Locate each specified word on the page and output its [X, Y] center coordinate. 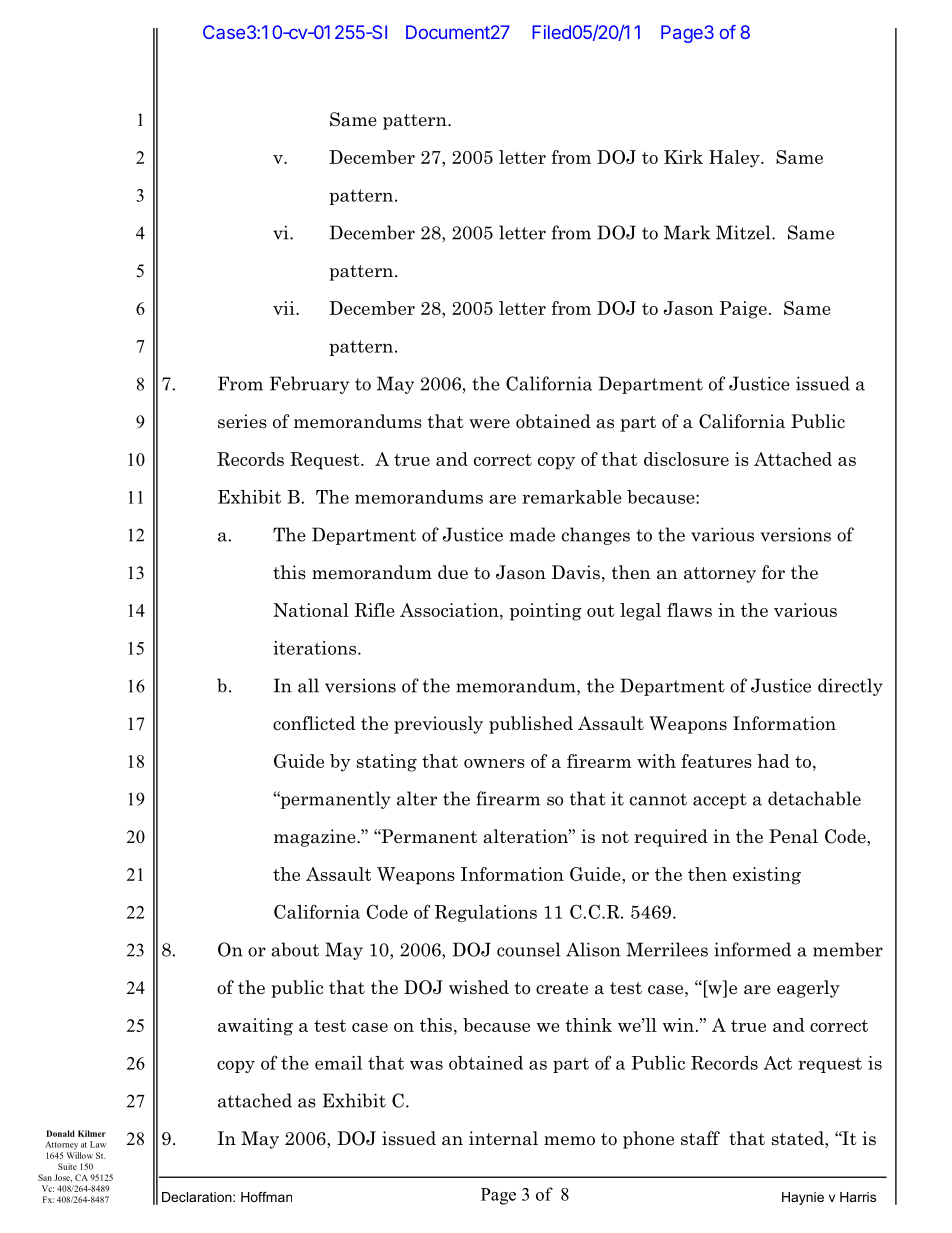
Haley [735, 159]
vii [285, 308]
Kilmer [92, 1133]
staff [700, 1138]
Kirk [683, 157]
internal [503, 1138]
